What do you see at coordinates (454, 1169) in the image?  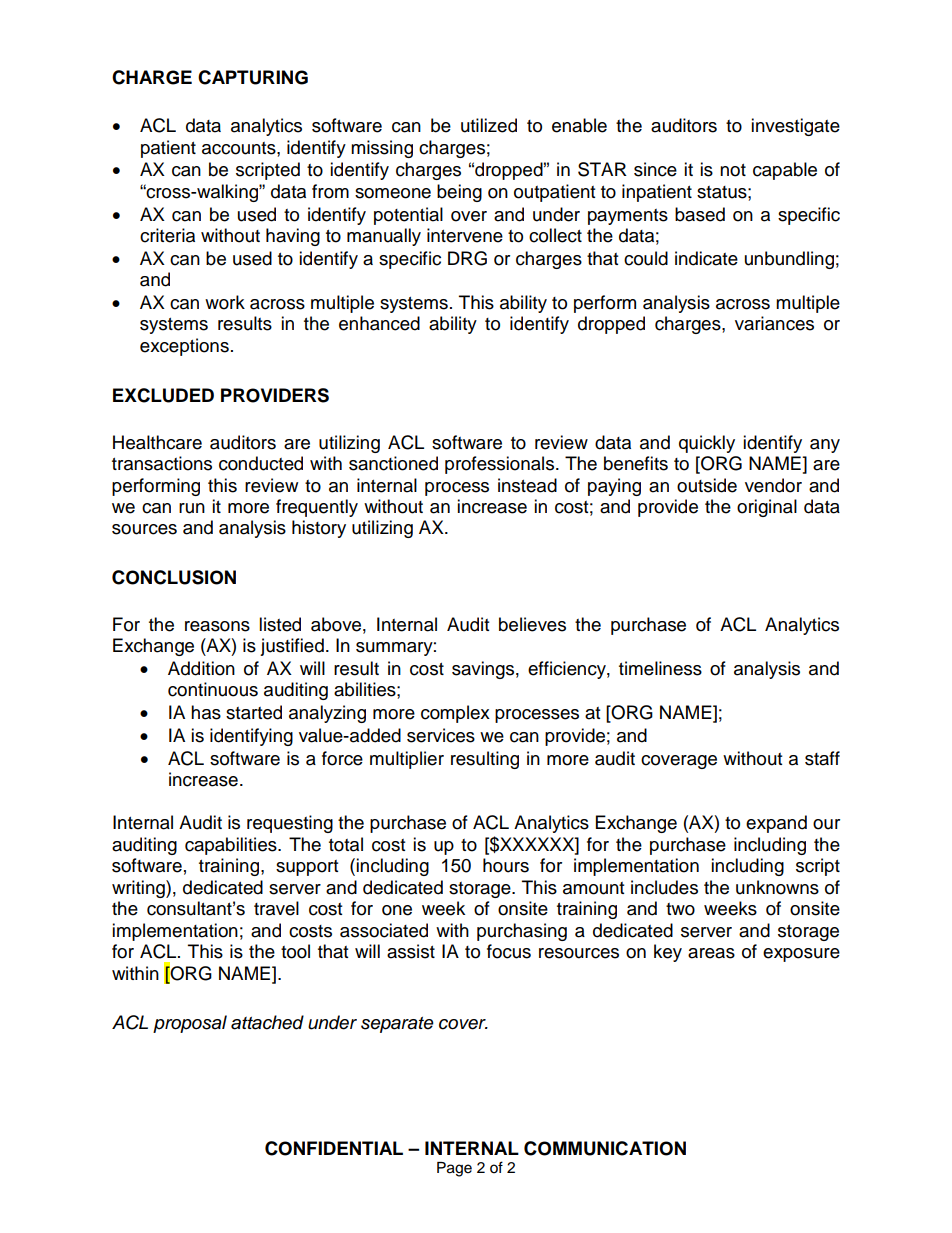 I see `Page` at bounding box center [454, 1169].
